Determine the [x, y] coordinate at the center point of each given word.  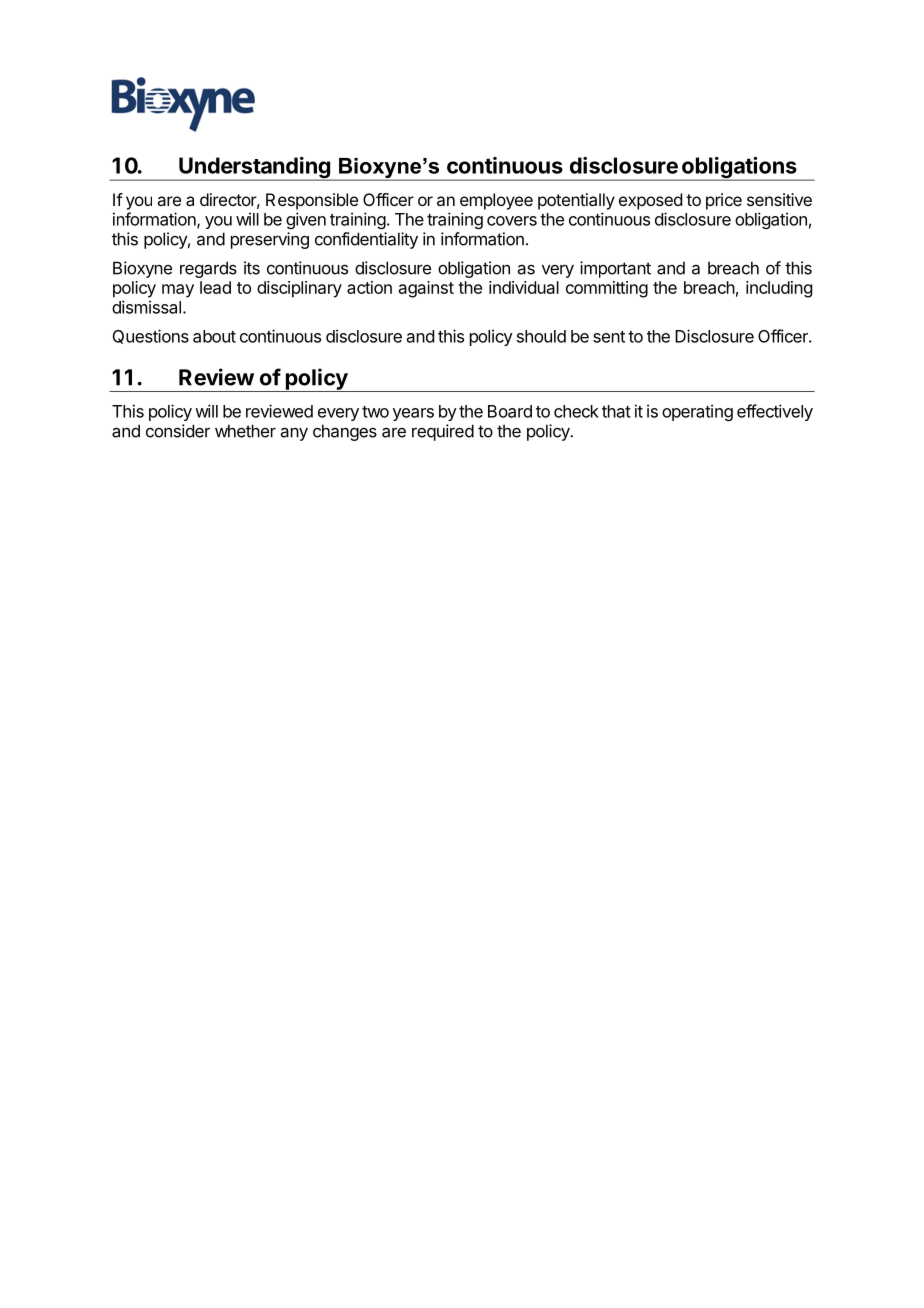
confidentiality [366, 240]
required [443, 432]
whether [245, 431]
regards [208, 269]
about [214, 336]
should [541, 336]
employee [496, 201]
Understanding [254, 169]
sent [609, 337]
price [724, 201]
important [615, 269]
